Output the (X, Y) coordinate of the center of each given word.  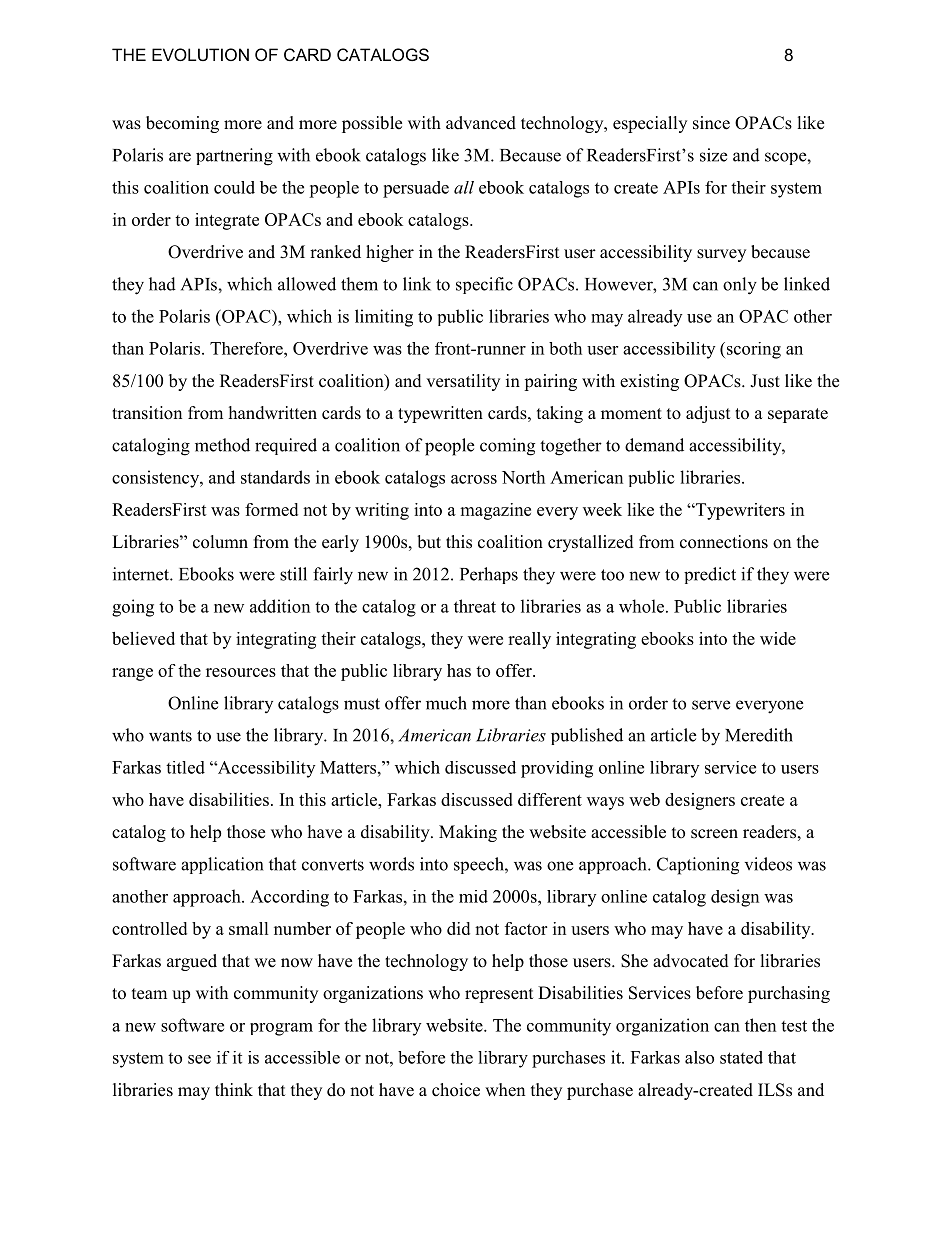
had (162, 284)
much (446, 703)
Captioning (698, 866)
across (474, 479)
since (711, 123)
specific (484, 285)
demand (654, 445)
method (222, 445)
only (740, 286)
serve (711, 705)
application (222, 865)
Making (468, 833)
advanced (481, 123)
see (199, 1059)
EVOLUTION (200, 54)
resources (241, 672)
